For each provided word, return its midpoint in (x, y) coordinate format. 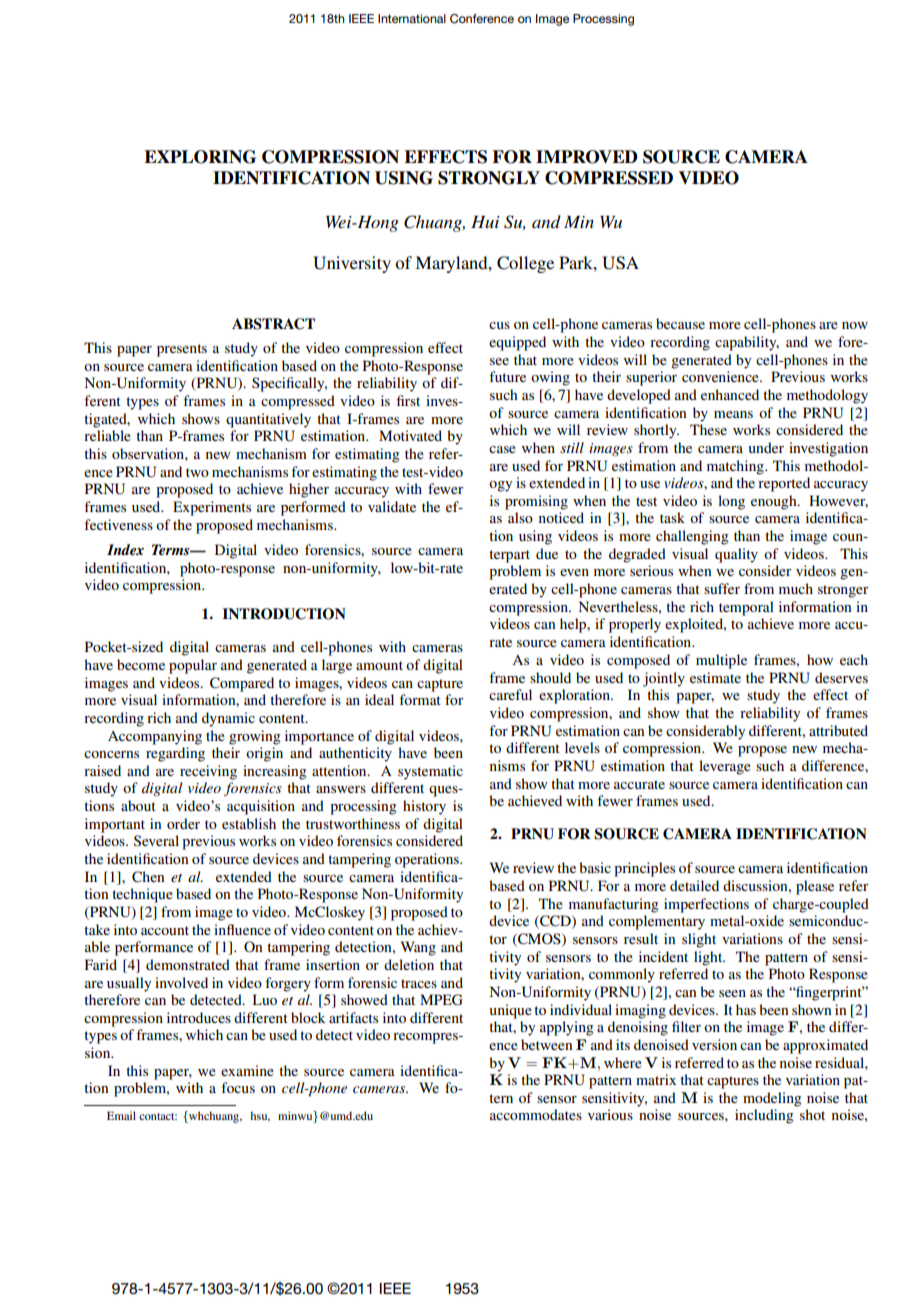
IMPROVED (587, 157)
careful (510, 694)
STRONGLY (489, 178)
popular (193, 666)
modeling (772, 1099)
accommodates (536, 1114)
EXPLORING (200, 157)
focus (238, 1087)
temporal (746, 608)
